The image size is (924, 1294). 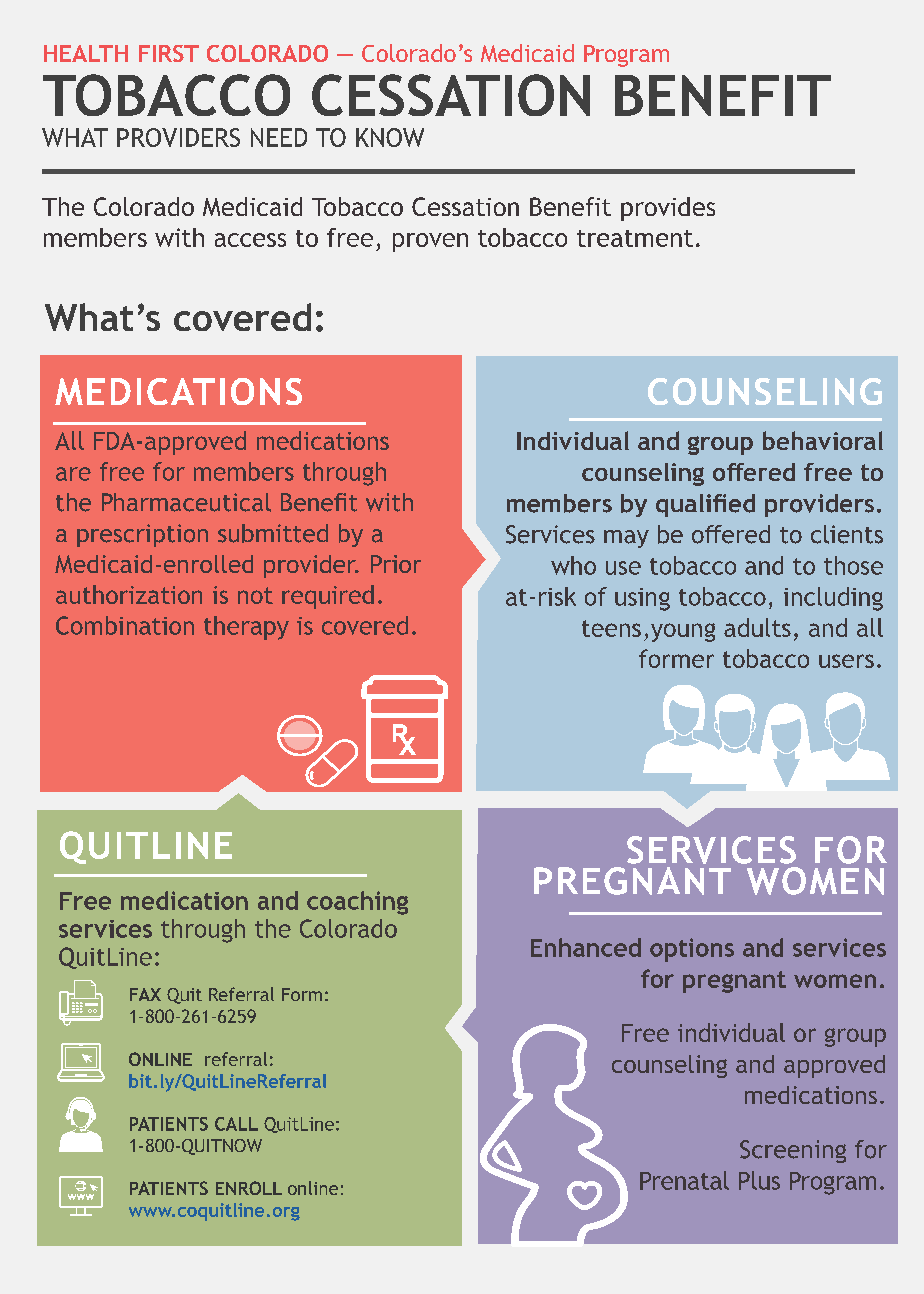 What do you see at coordinates (390, 137) in the document?
I see `KNOW` at bounding box center [390, 137].
